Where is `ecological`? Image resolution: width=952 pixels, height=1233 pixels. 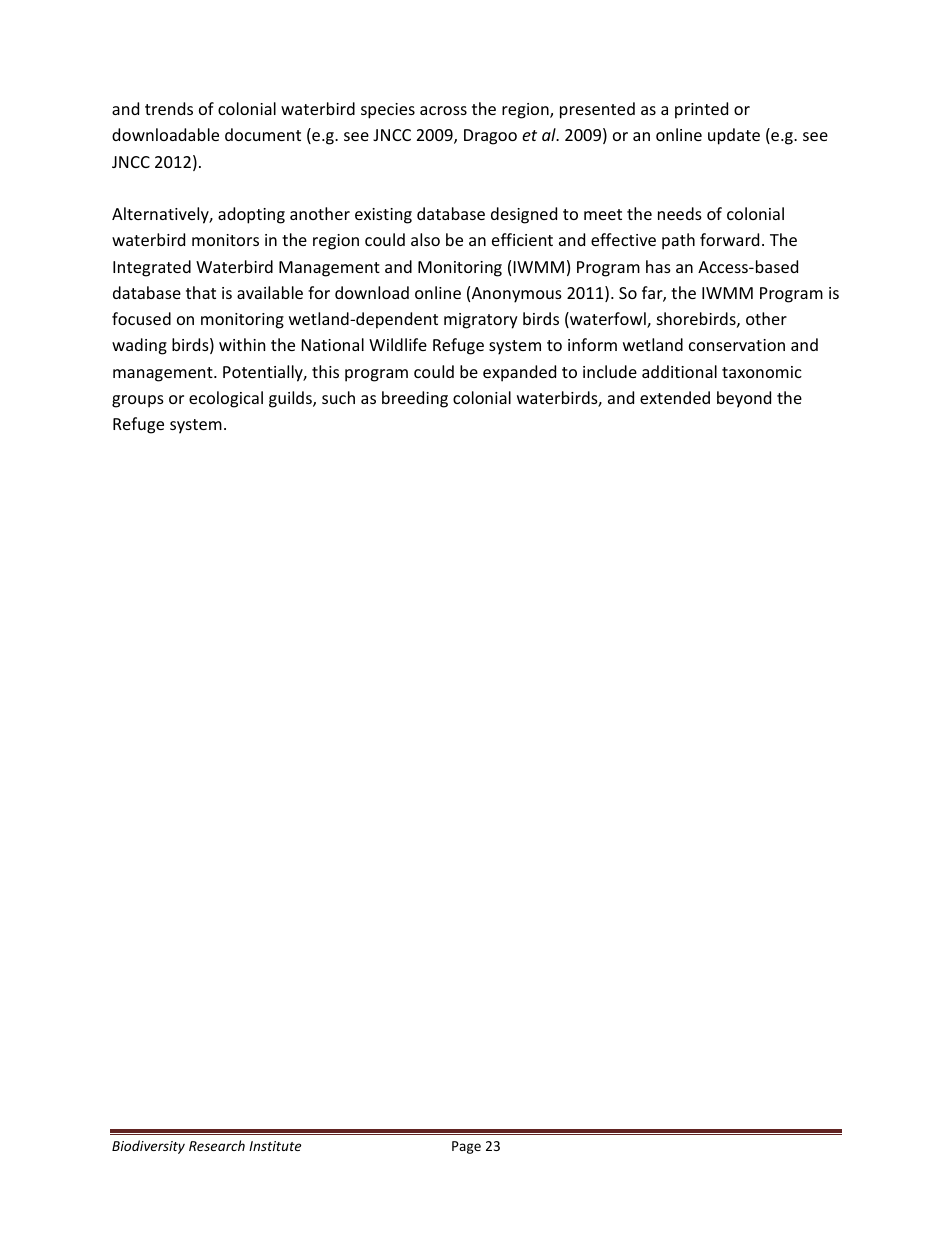
ecological is located at coordinates (226, 399).
